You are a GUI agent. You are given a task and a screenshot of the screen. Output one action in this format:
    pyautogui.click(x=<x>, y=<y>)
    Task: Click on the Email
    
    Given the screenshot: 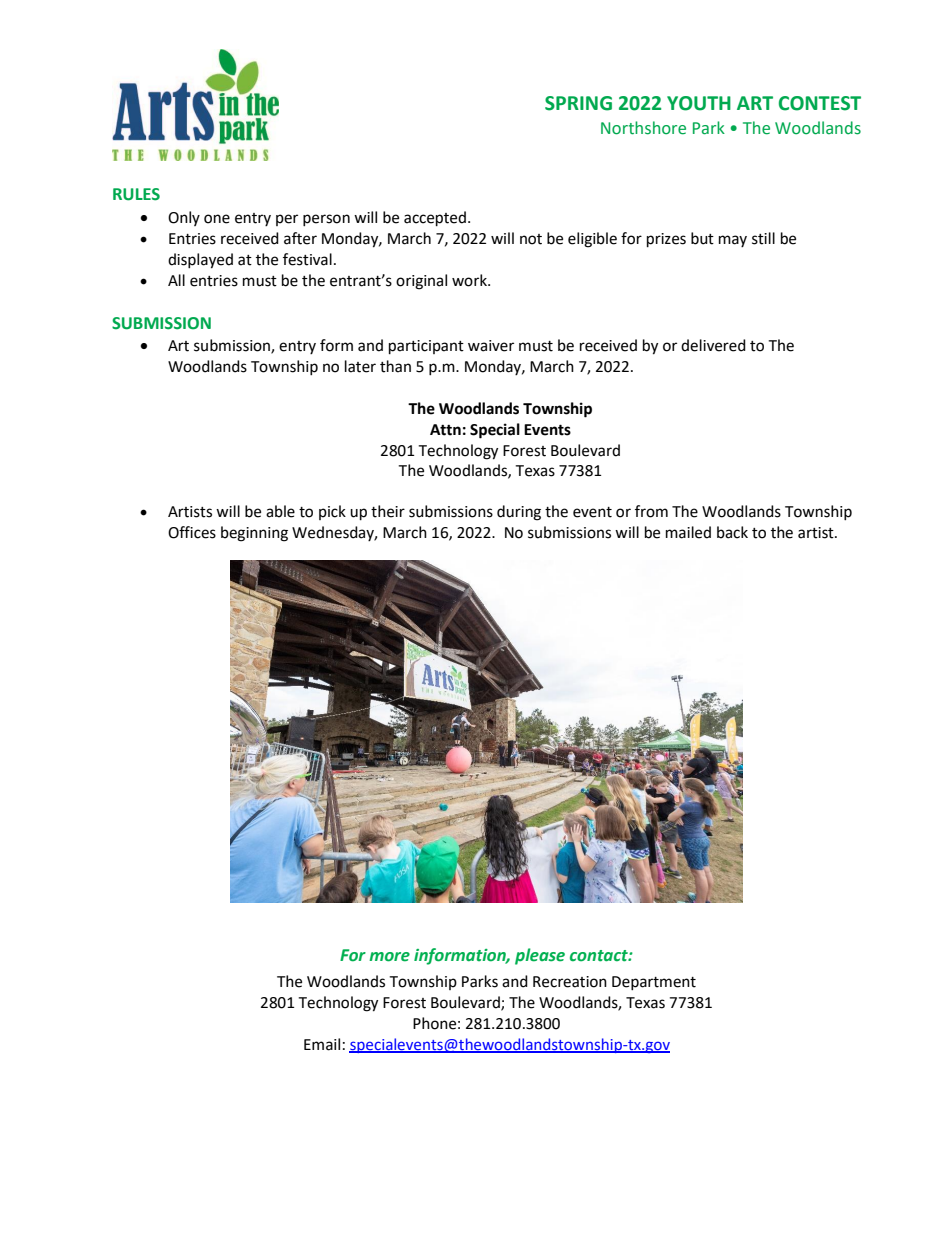 What is the action you would take?
    pyautogui.click(x=322, y=1044)
